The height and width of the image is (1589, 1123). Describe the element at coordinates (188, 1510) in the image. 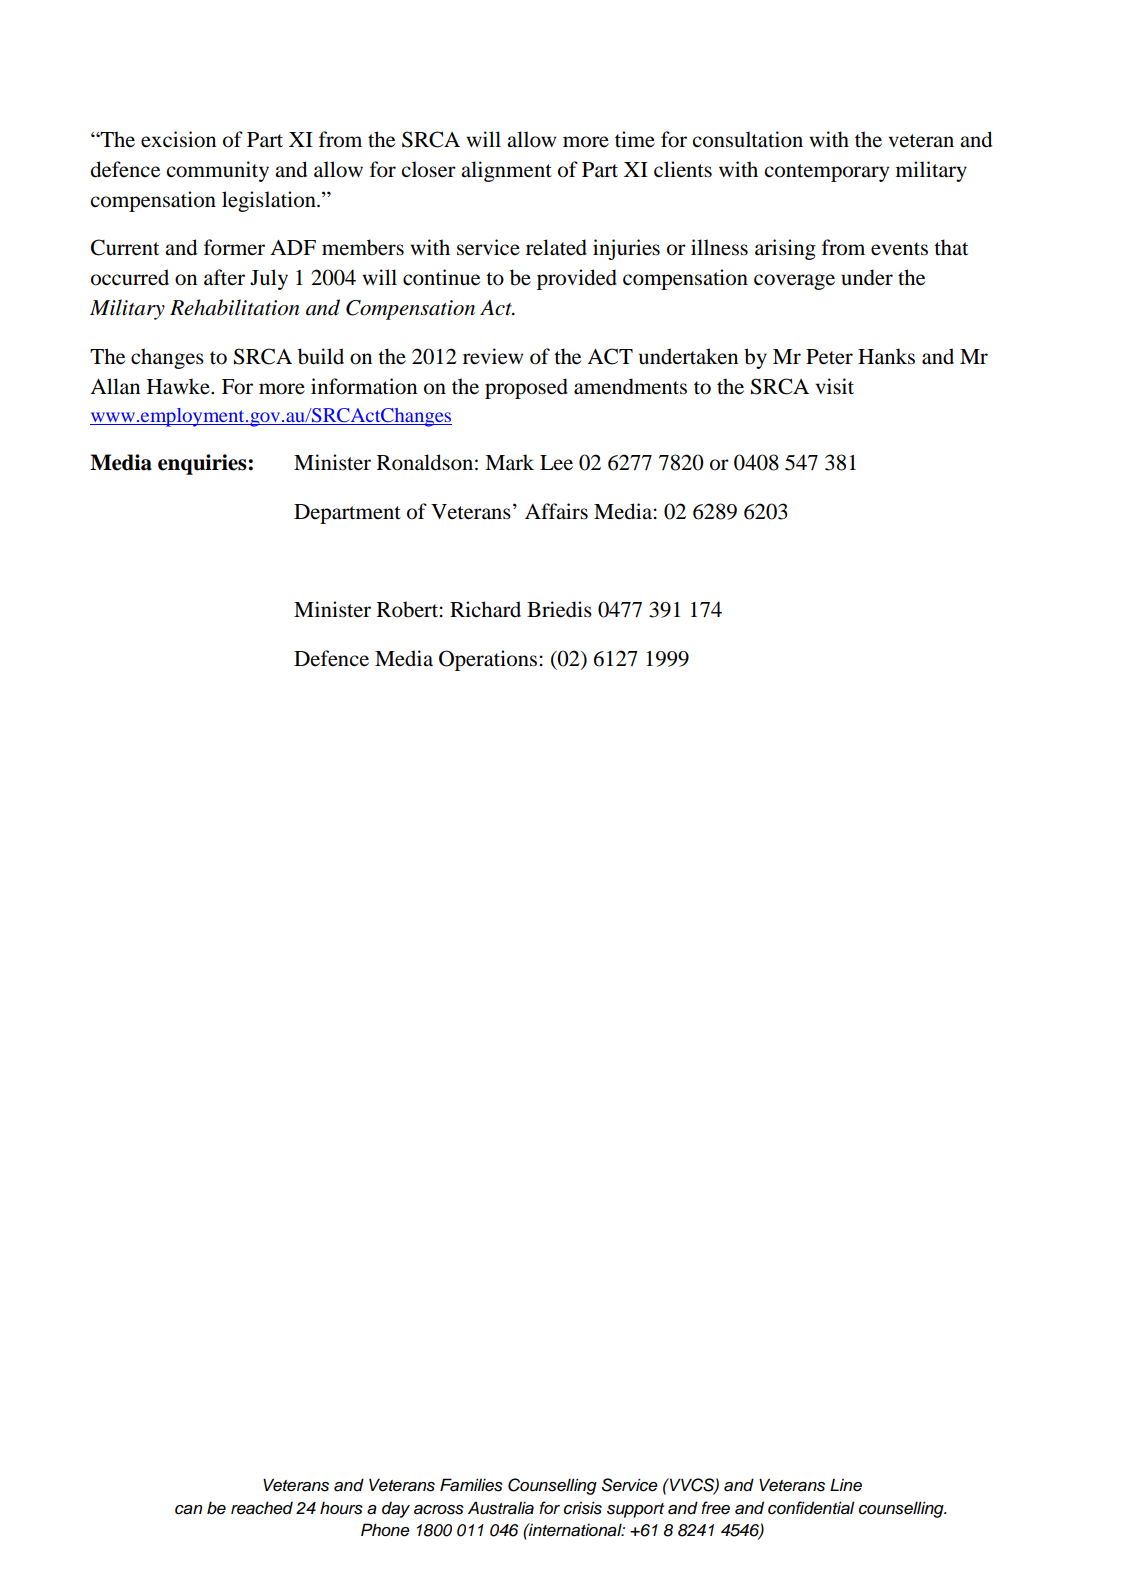

I see `can` at that location.
